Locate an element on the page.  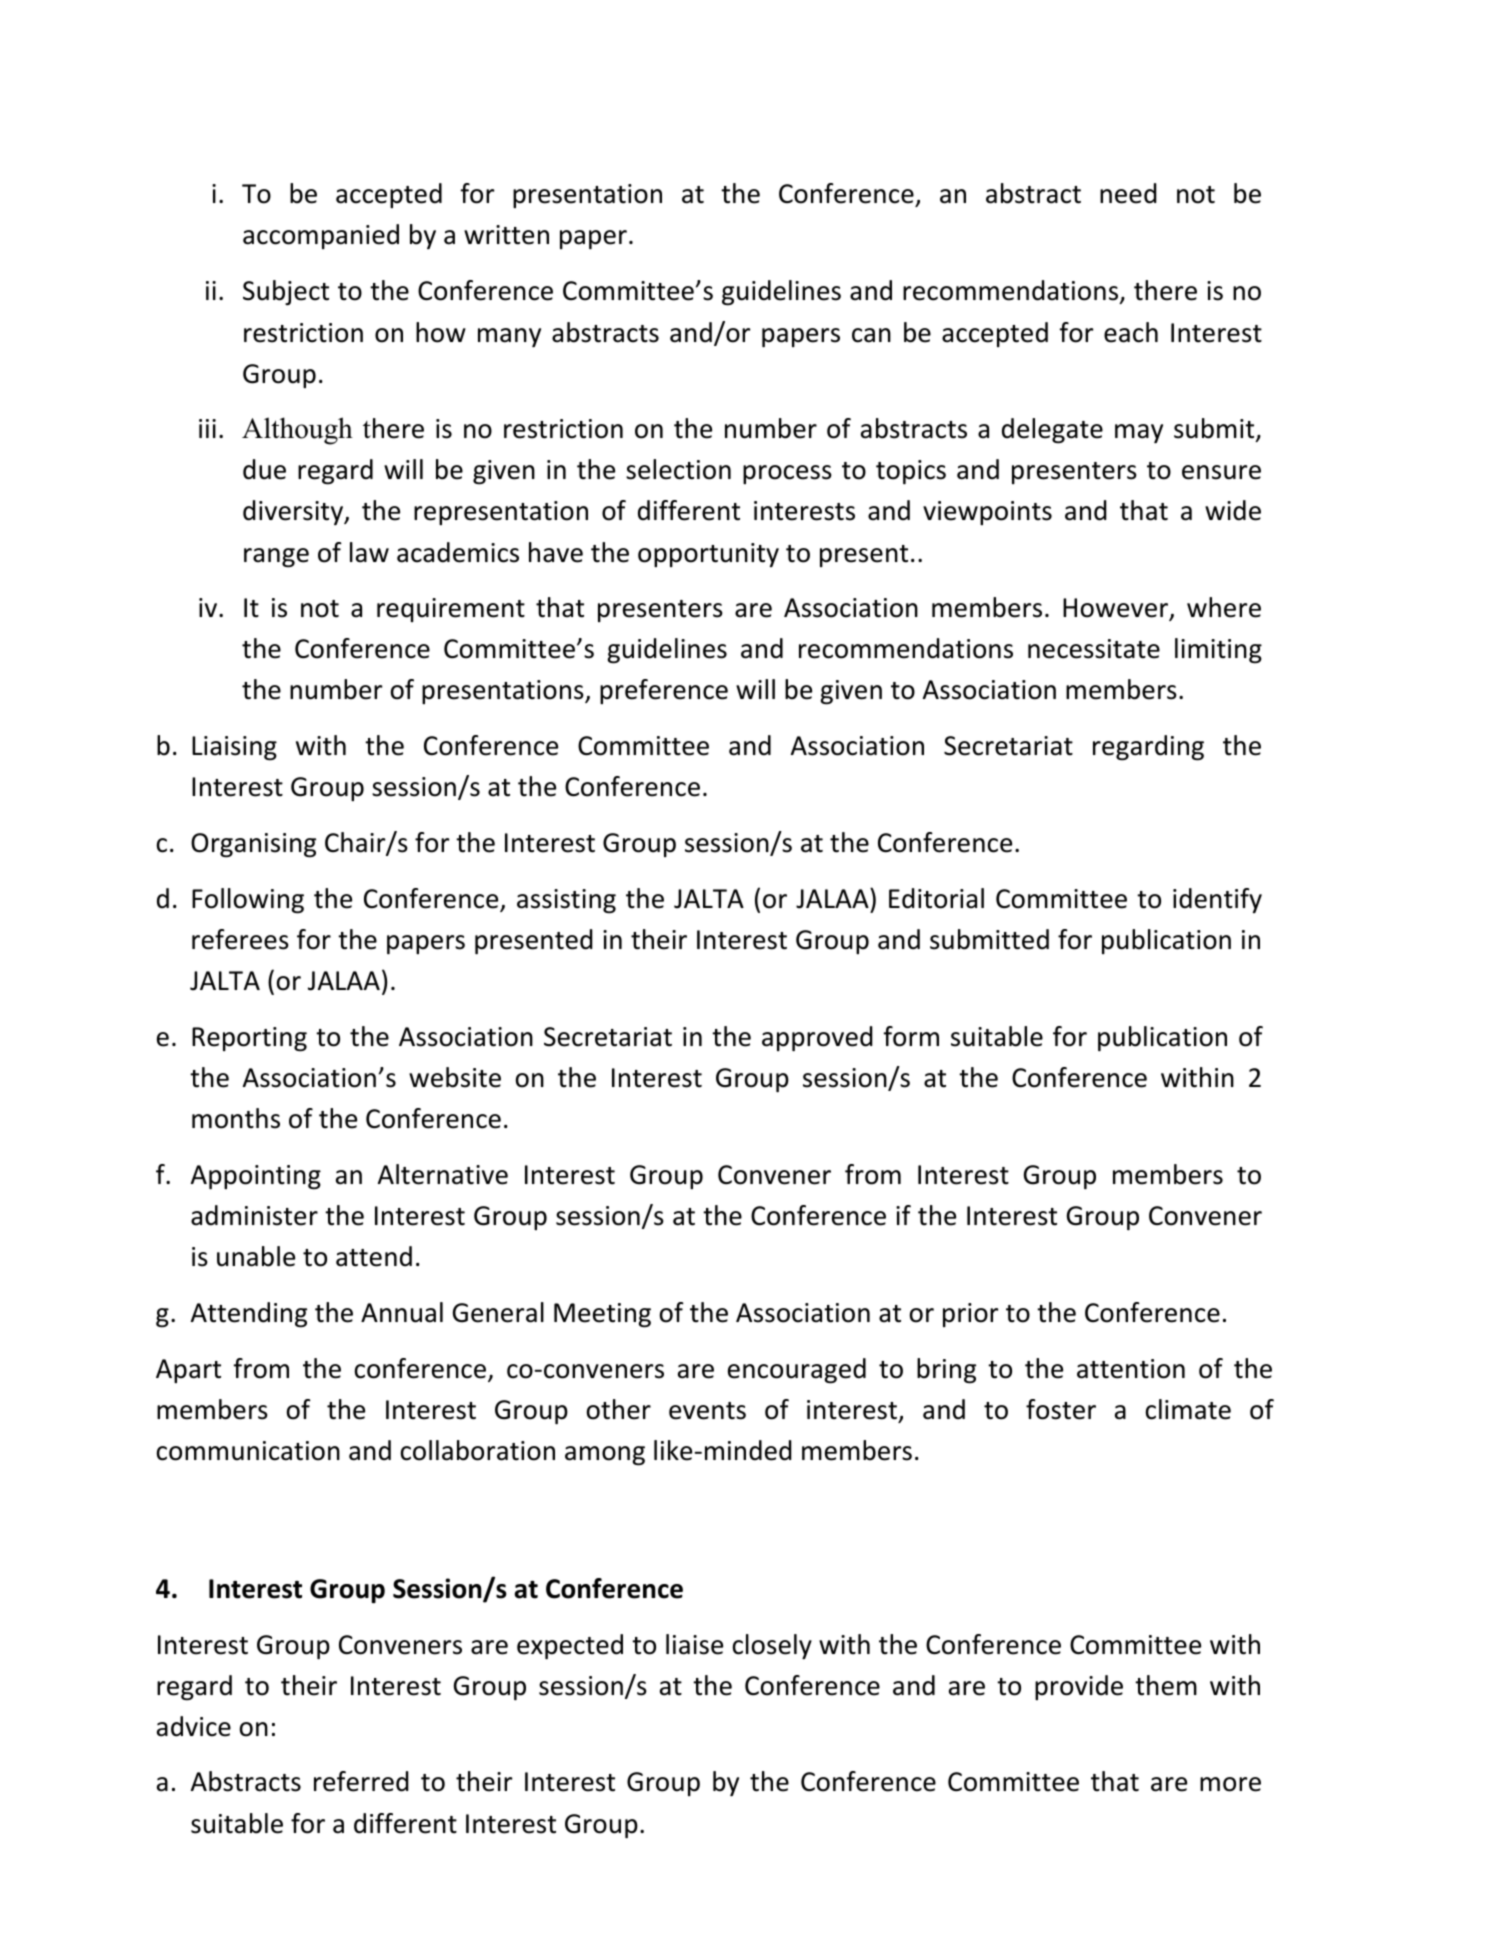
need is located at coordinates (1128, 193).
